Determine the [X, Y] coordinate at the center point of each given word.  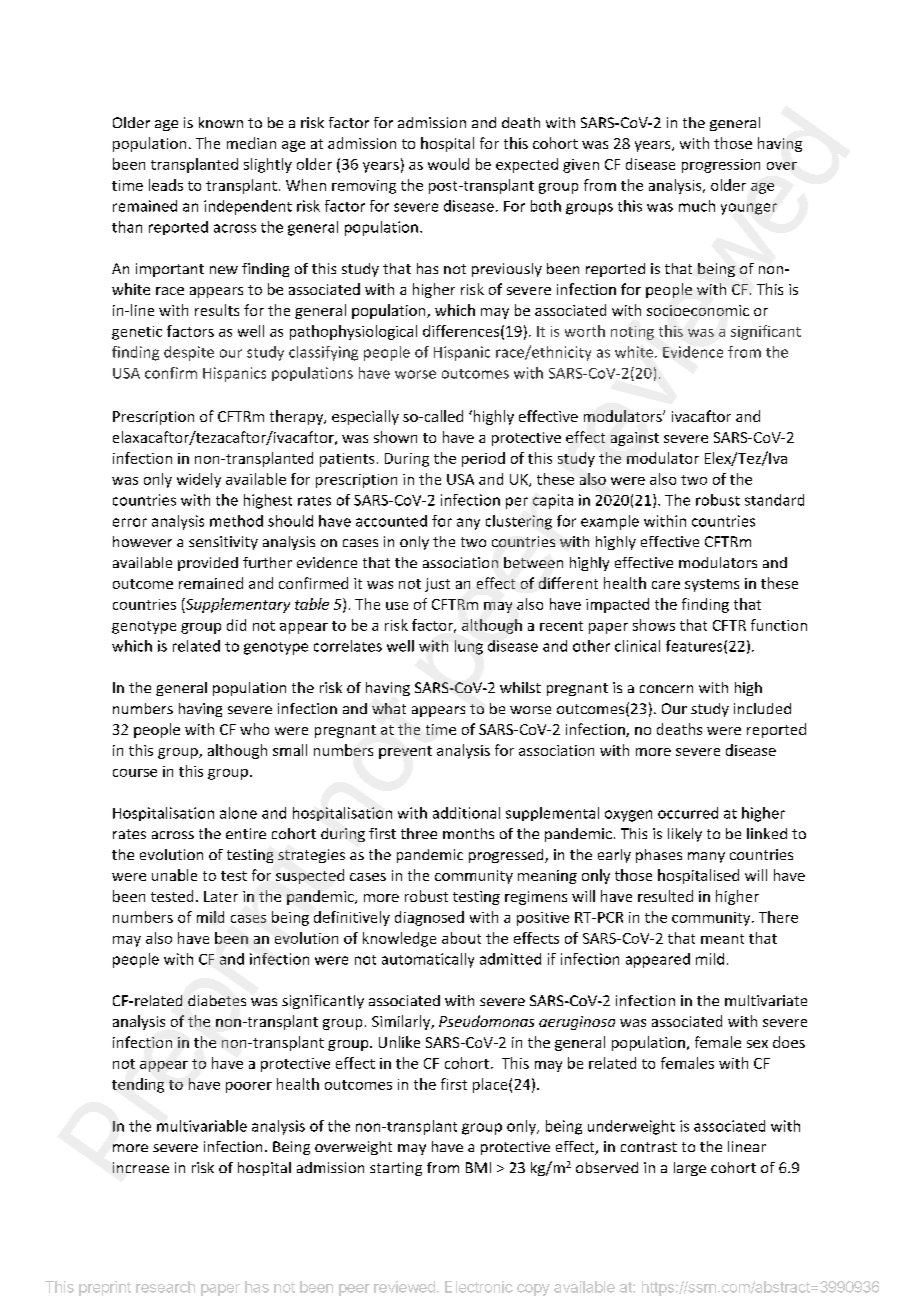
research [165, 1287]
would [448, 164]
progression [721, 166]
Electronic [479, 1287]
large [690, 1169]
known [221, 122]
